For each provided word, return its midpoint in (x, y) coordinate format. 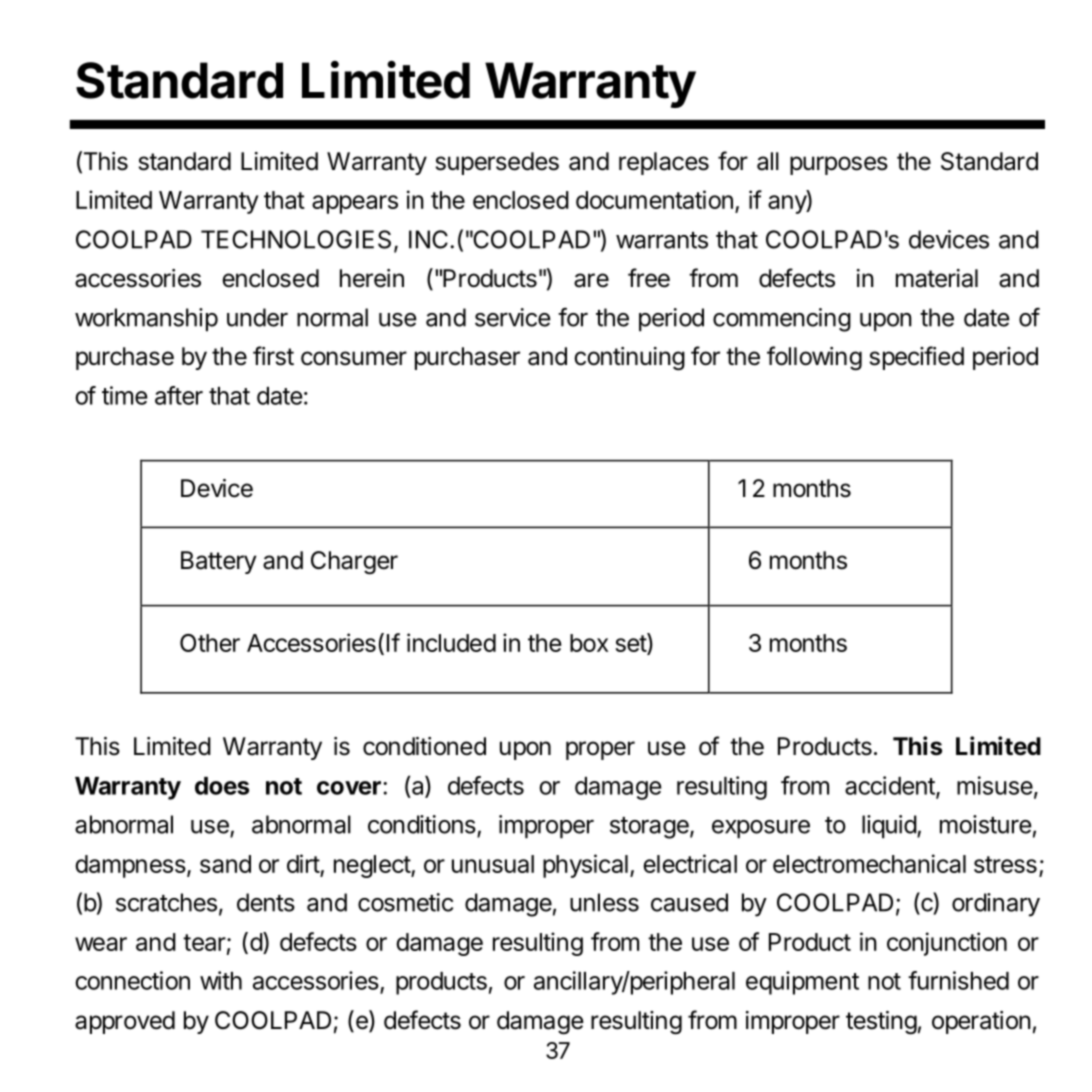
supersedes (497, 163)
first (273, 356)
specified (917, 358)
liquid (890, 827)
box (589, 643)
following (814, 358)
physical (585, 866)
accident (891, 786)
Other (210, 643)
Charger (354, 563)
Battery (219, 562)
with (221, 980)
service (513, 317)
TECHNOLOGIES (296, 239)
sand (225, 864)
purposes (839, 165)
